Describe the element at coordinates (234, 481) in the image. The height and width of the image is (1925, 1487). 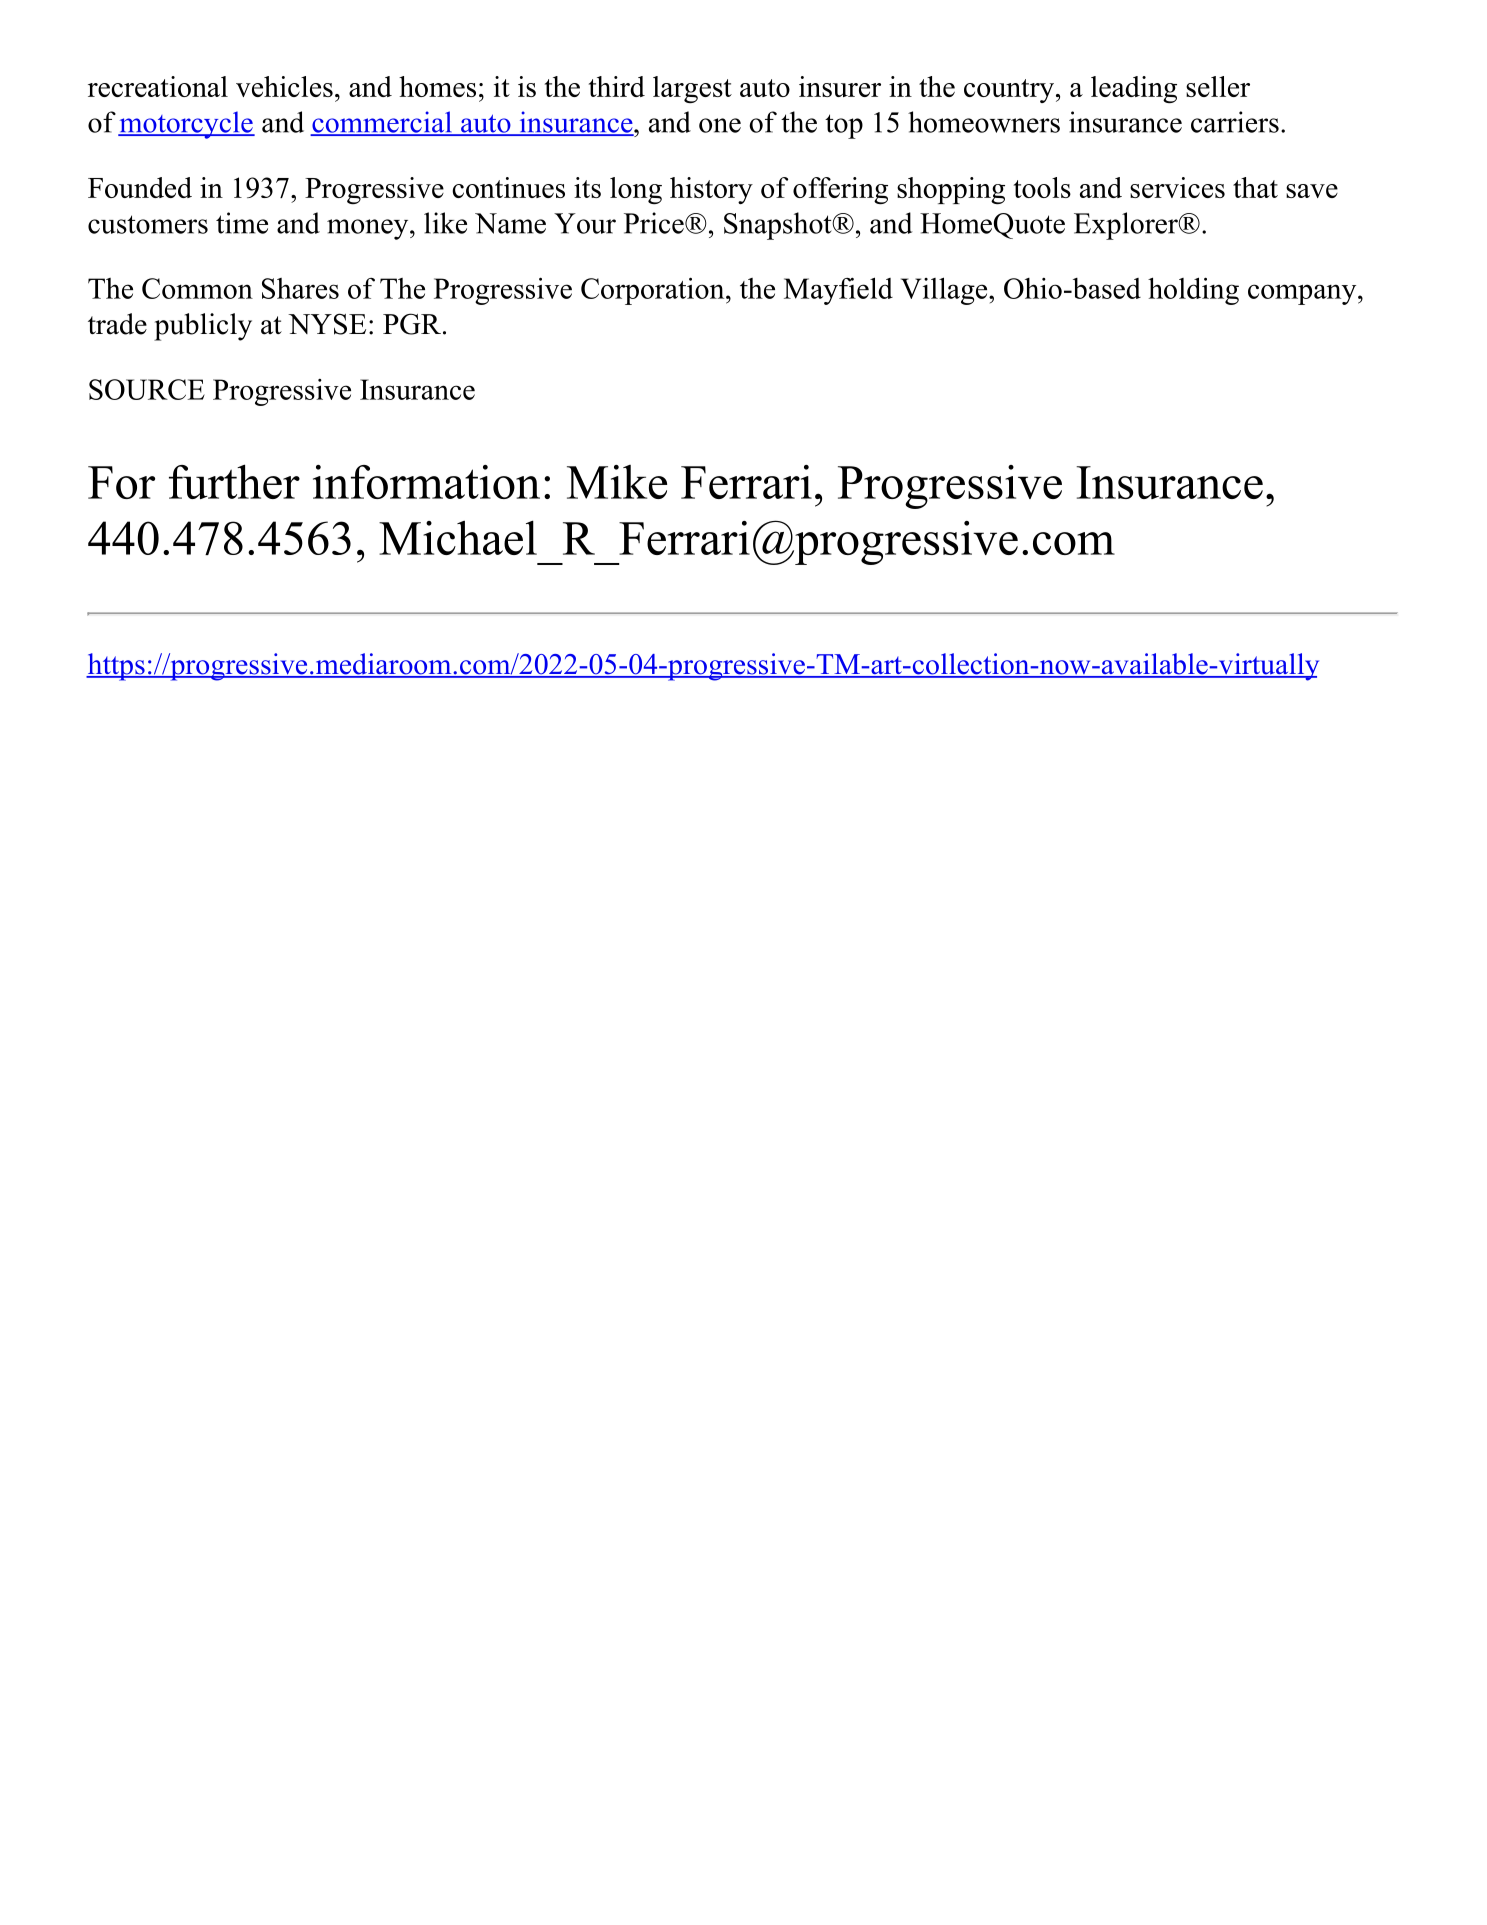
I see `further` at that location.
